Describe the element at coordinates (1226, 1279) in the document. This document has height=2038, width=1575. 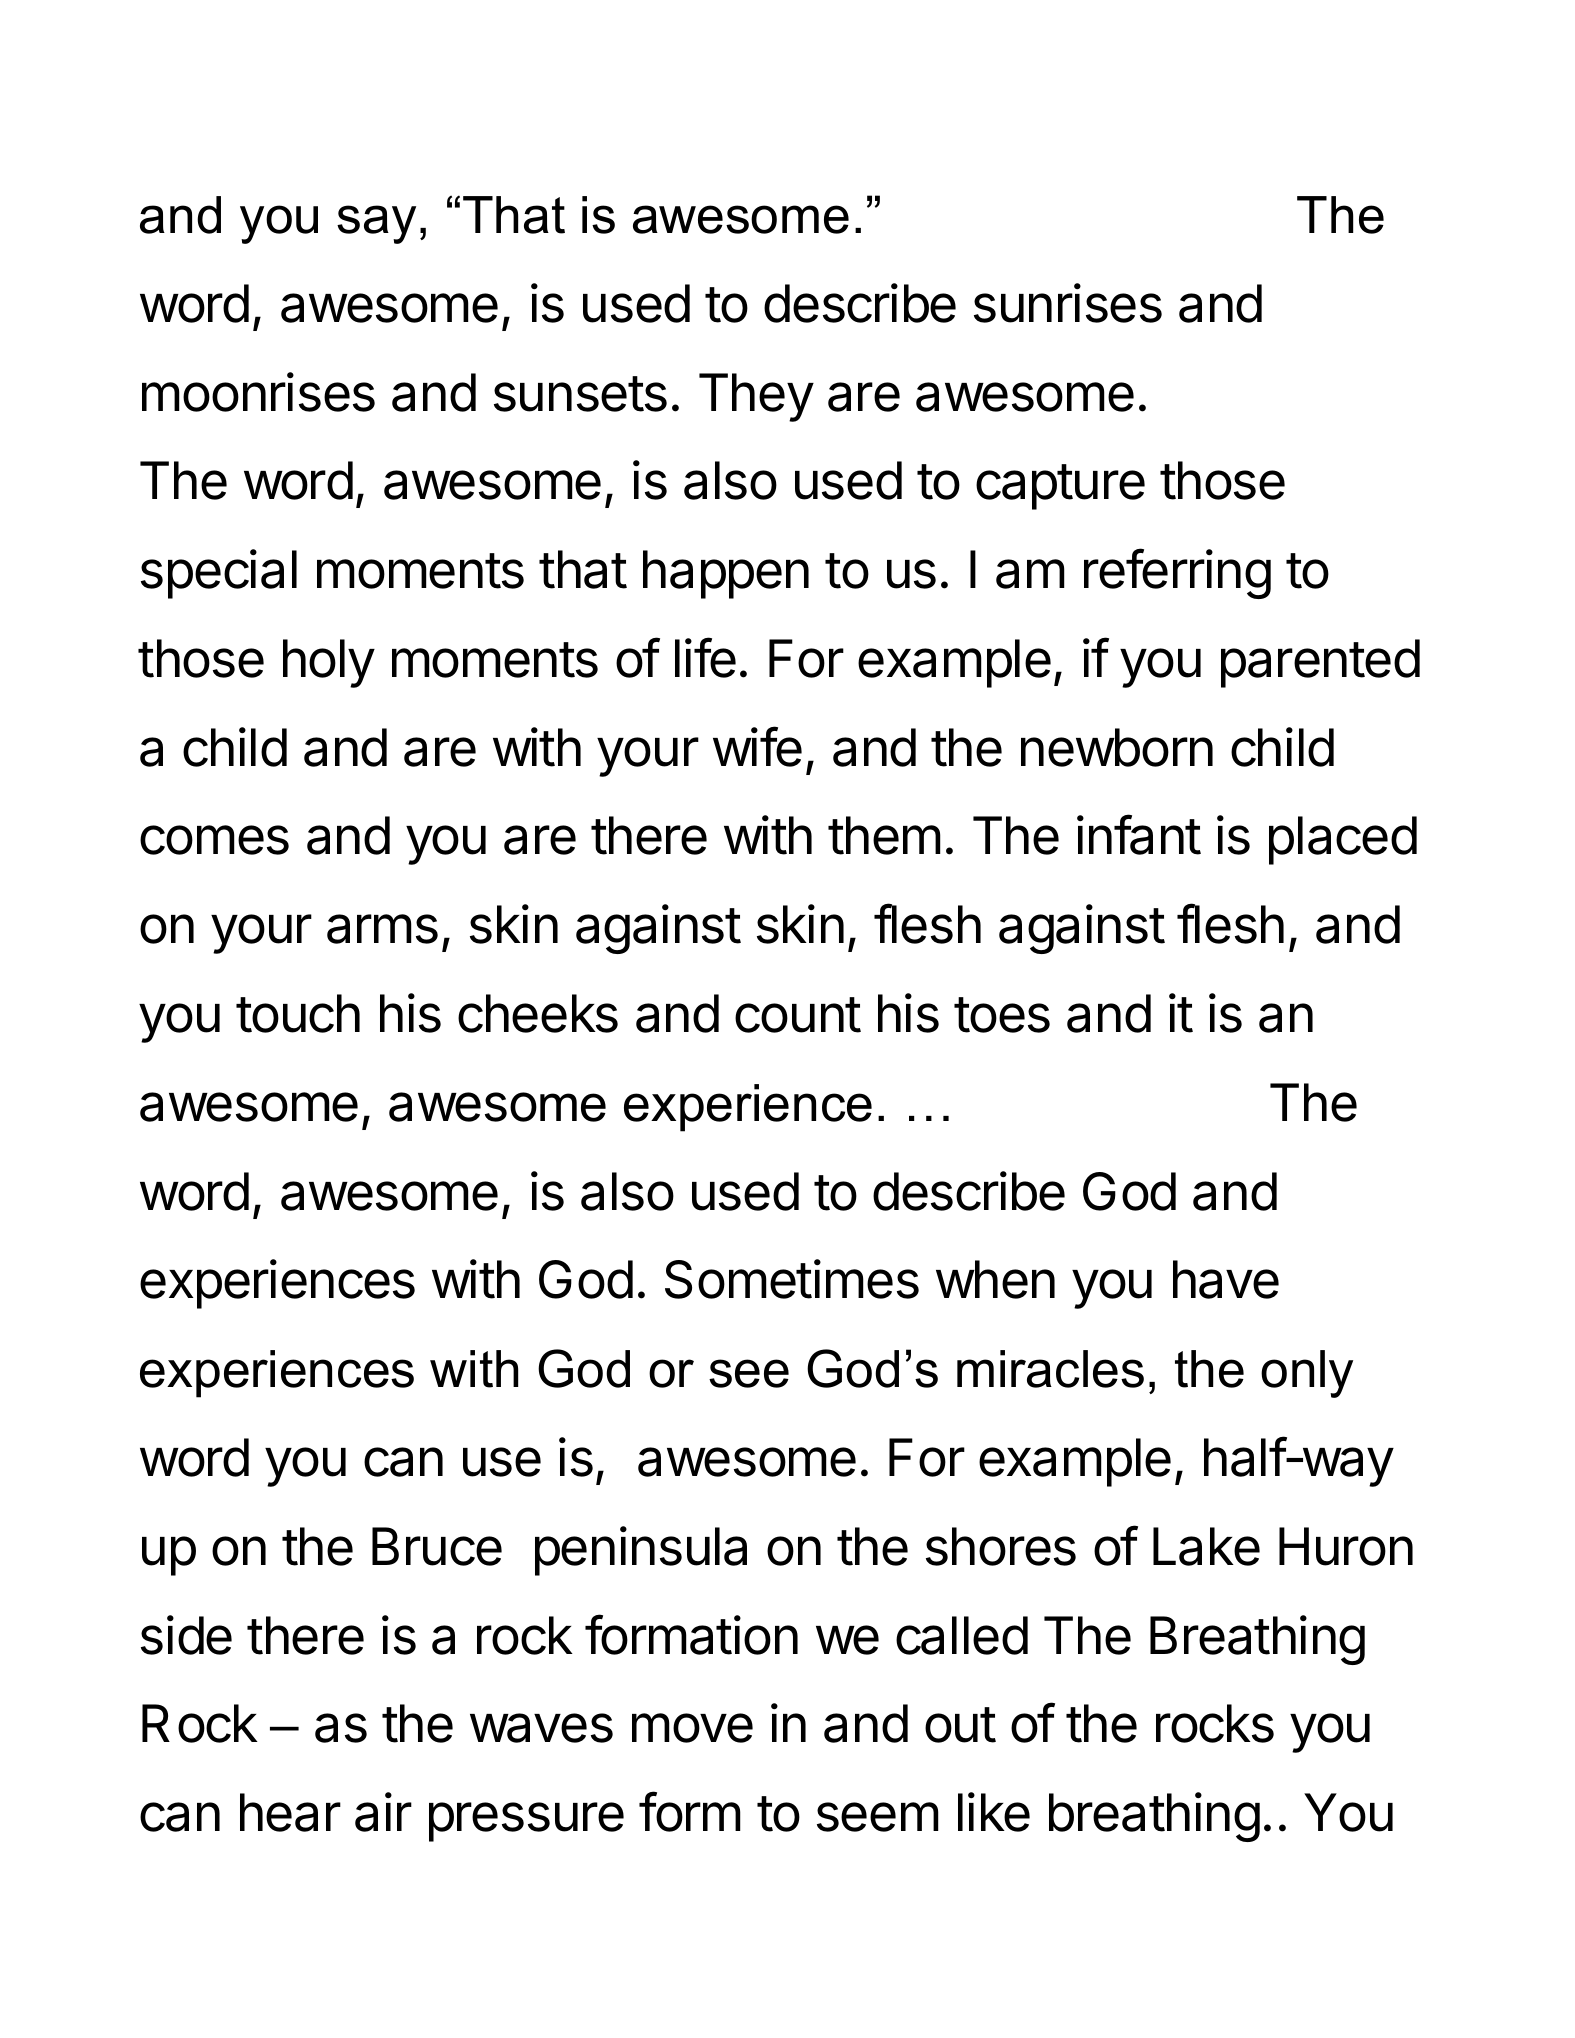
I see `have` at that location.
